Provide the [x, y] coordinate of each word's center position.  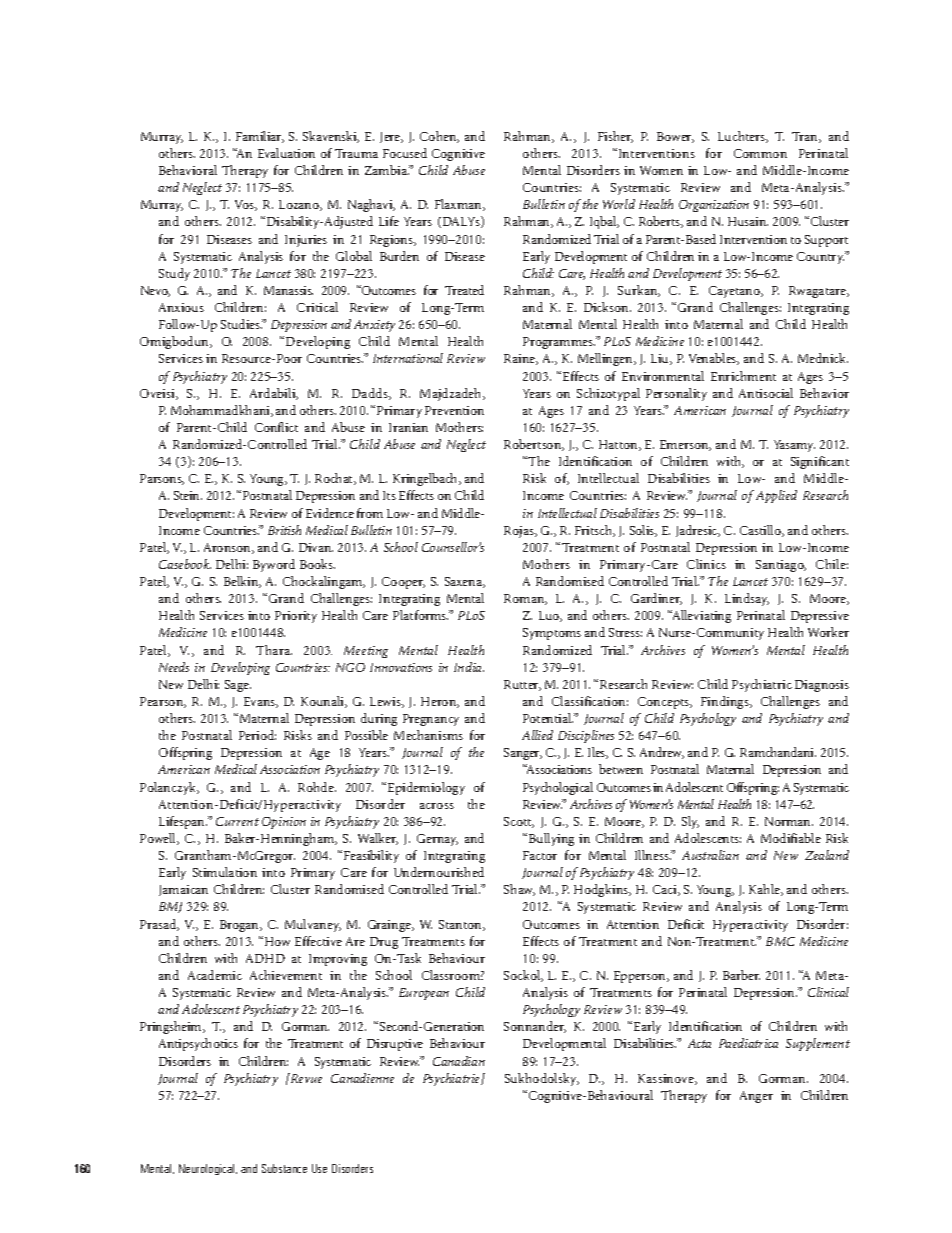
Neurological [208, 1169]
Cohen [439, 137]
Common [760, 153]
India [469, 667]
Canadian [459, 1061]
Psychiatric [762, 685]
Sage [238, 686]
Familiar [260, 137]
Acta [699, 1043]
